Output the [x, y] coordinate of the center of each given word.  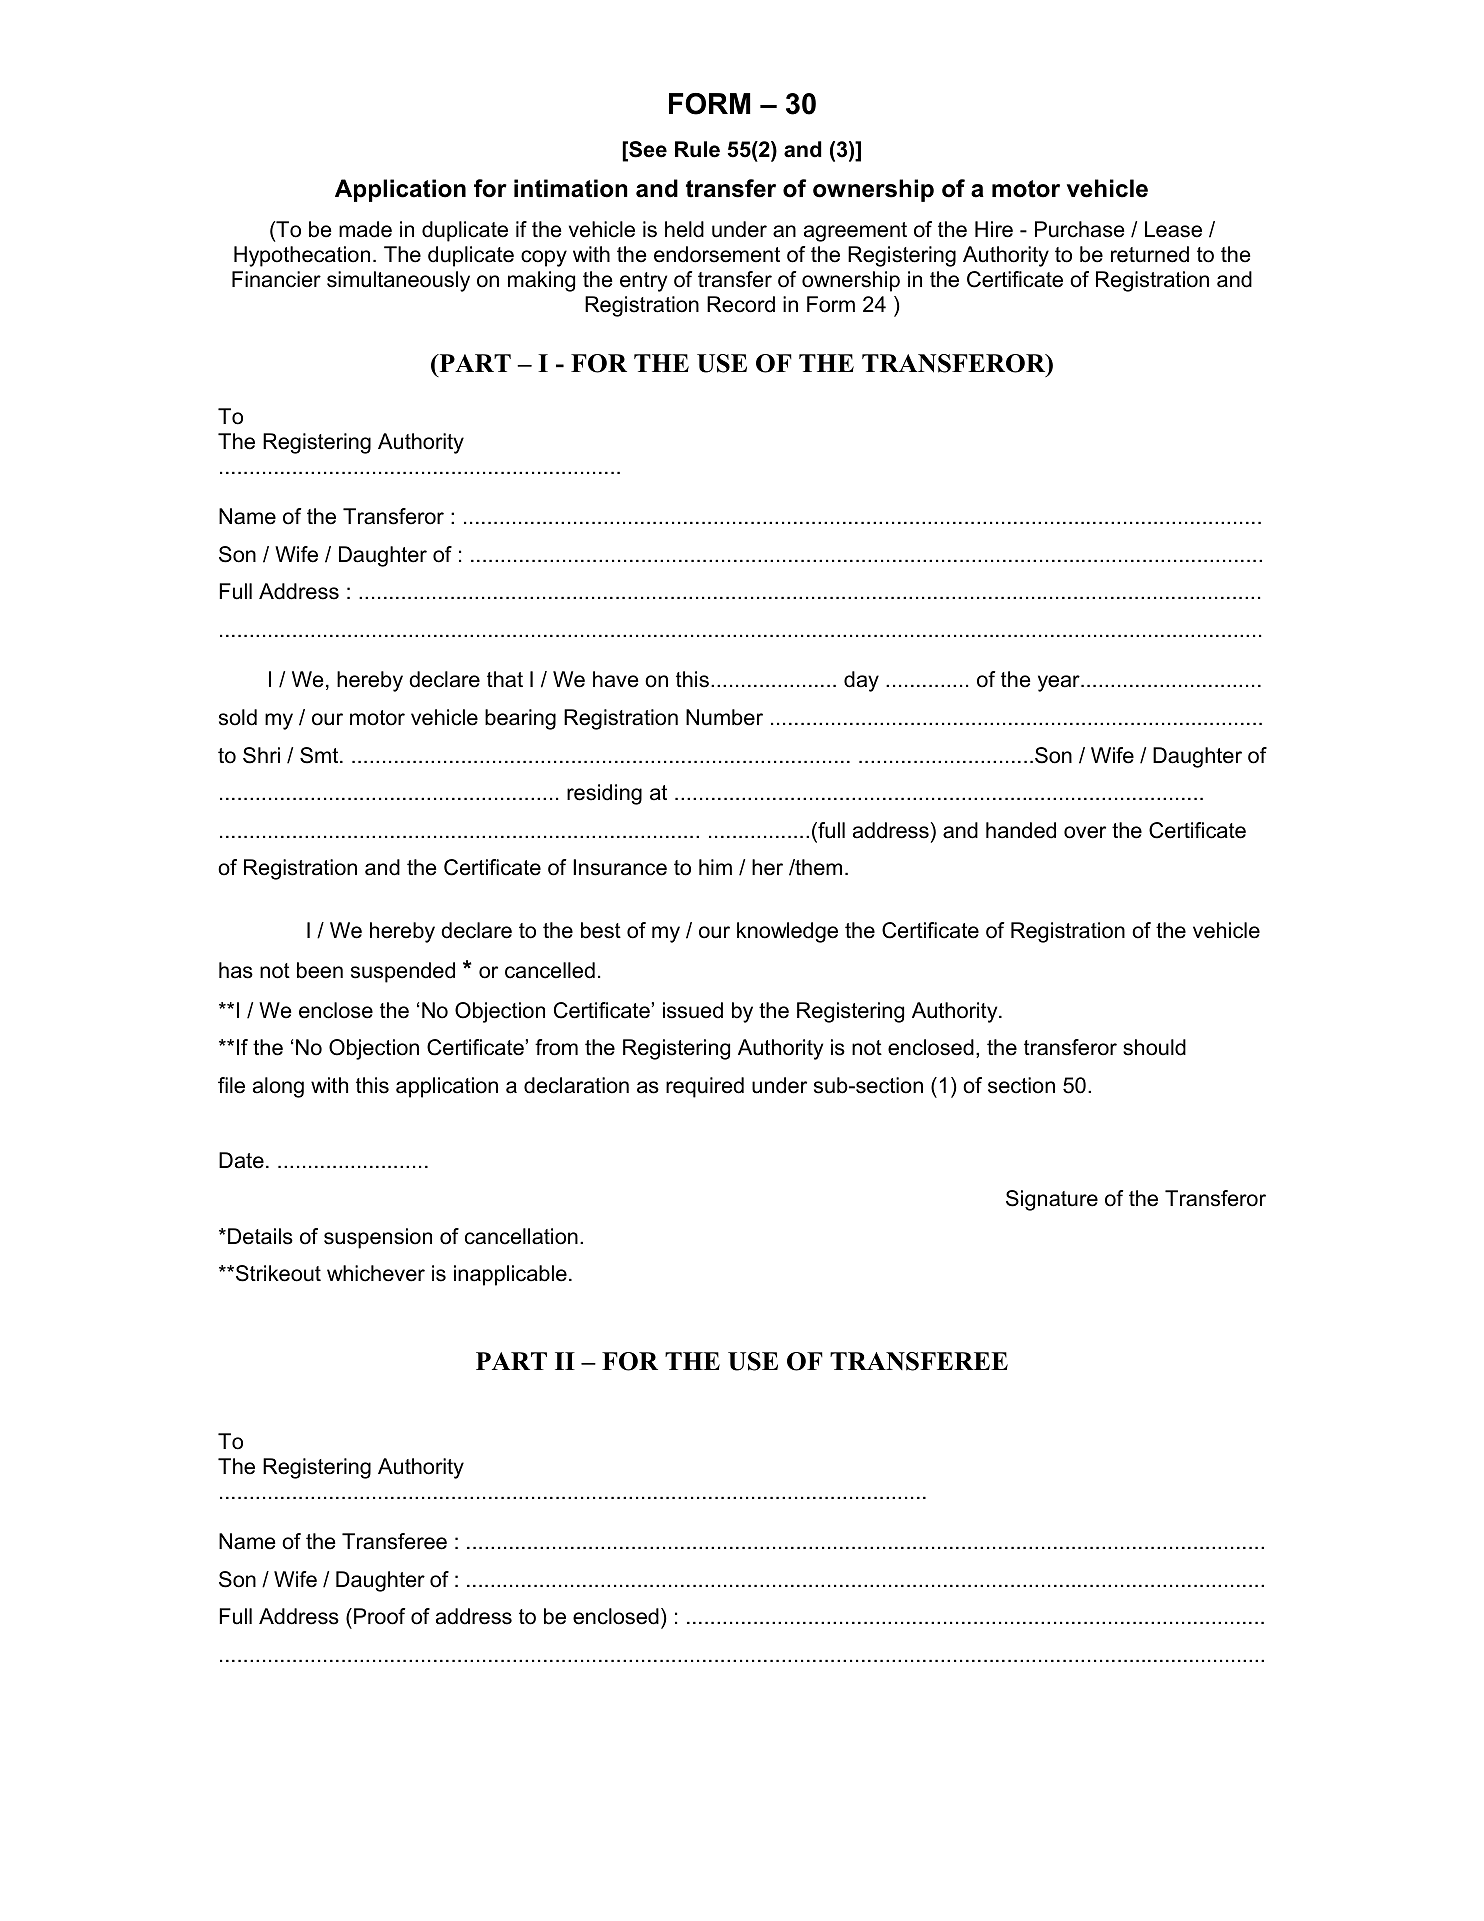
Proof [379, 1616]
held [684, 229]
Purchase [1079, 229]
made [365, 229]
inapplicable [510, 1275]
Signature [1052, 1200]
